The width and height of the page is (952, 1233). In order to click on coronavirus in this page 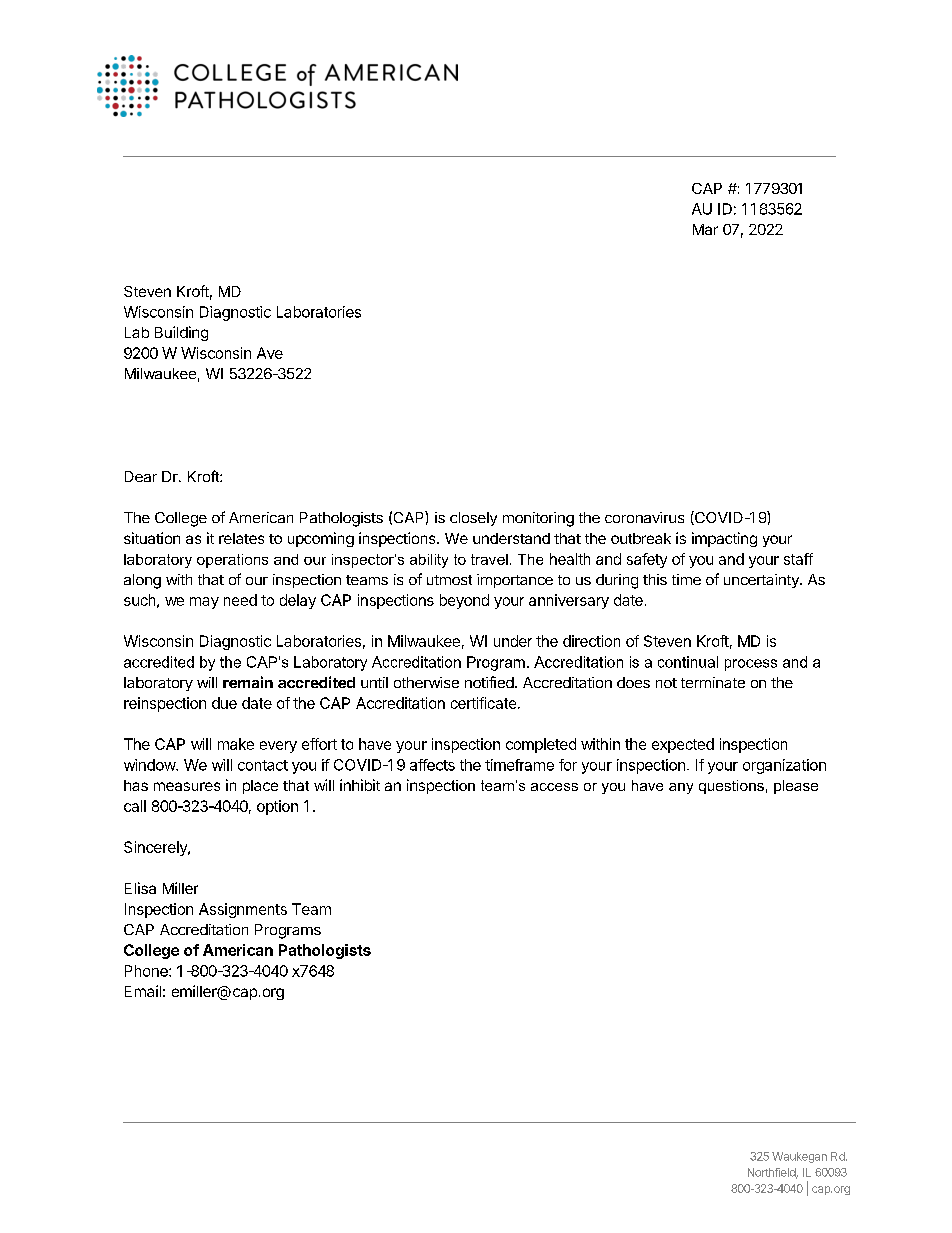, I will do `click(644, 517)`.
